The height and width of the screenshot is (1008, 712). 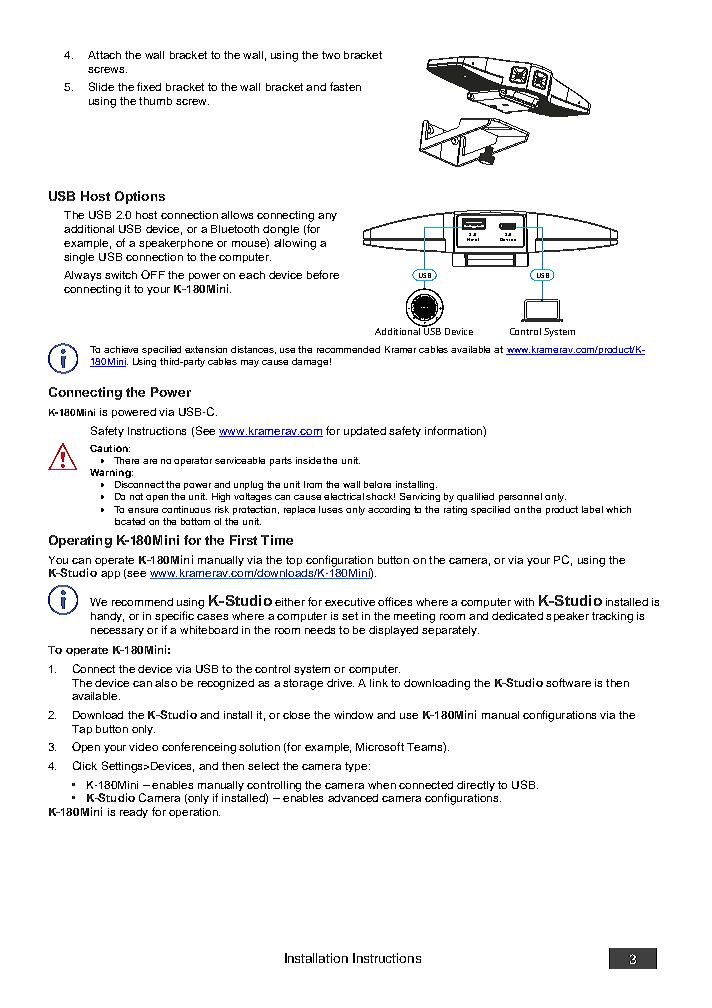 I want to click on ready, so click(x=134, y=813).
